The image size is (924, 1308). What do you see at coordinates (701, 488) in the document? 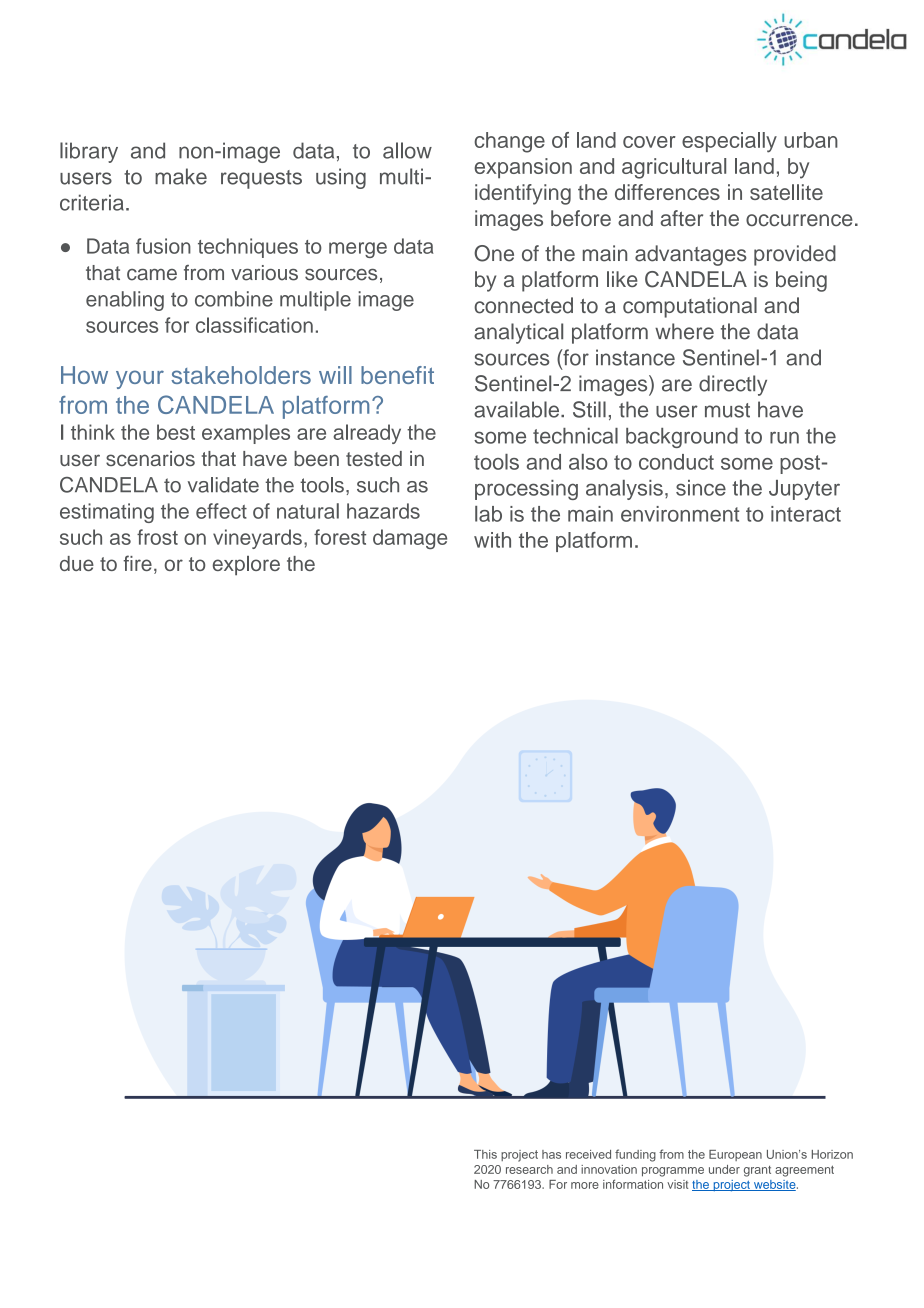
I see `since` at bounding box center [701, 488].
